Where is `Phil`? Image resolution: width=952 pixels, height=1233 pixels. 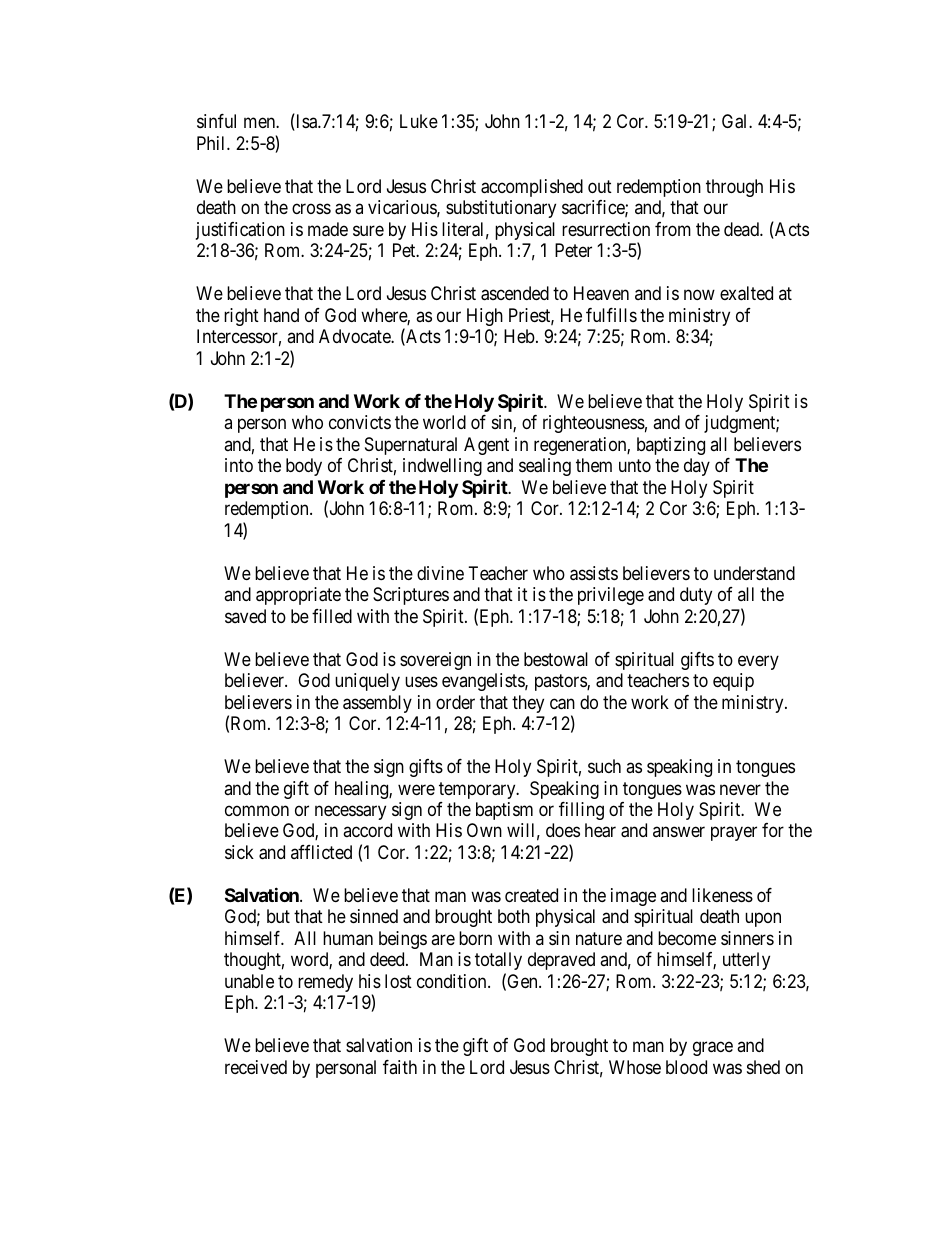 Phil is located at coordinates (212, 143).
